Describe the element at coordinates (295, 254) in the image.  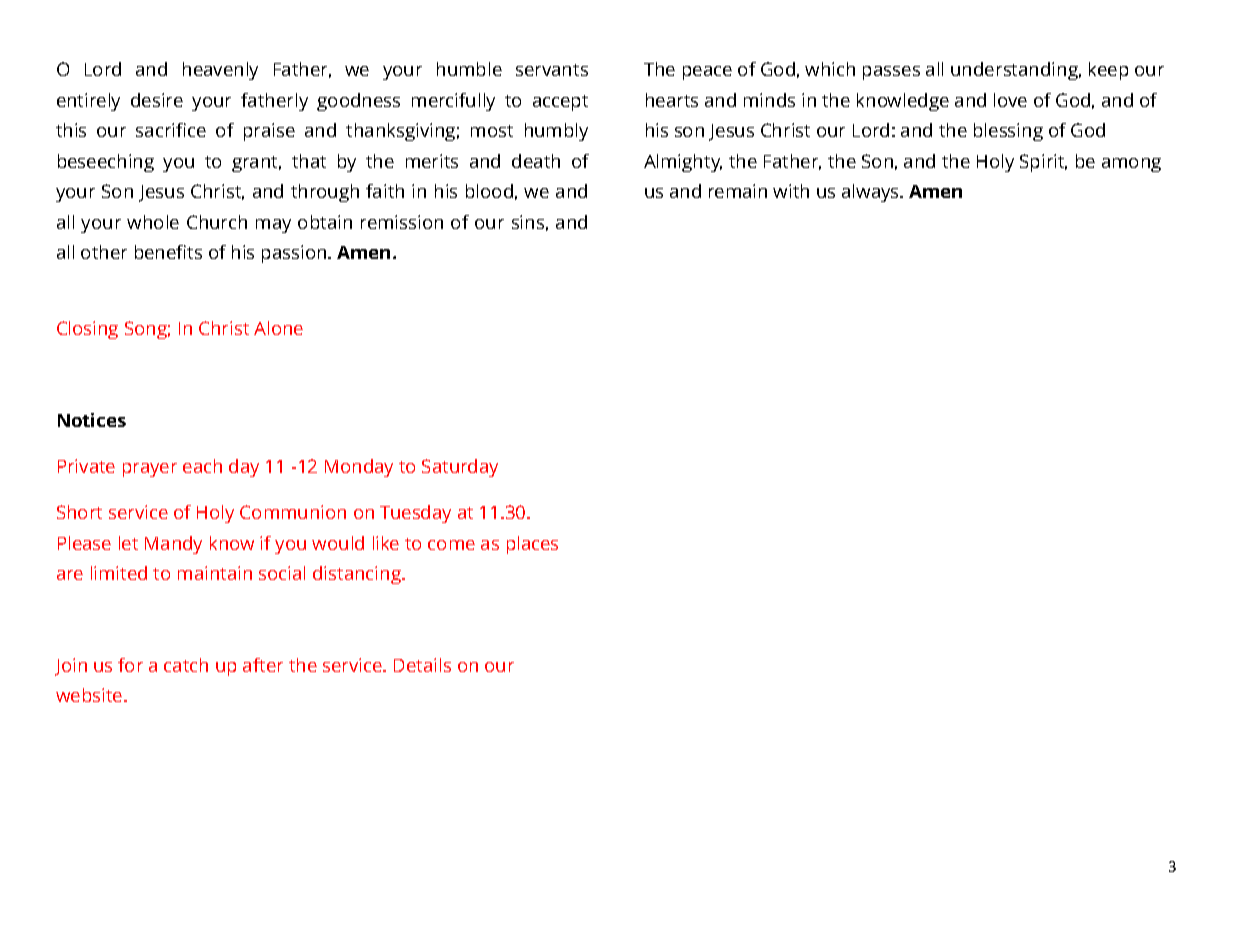
I see `passion` at that location.
